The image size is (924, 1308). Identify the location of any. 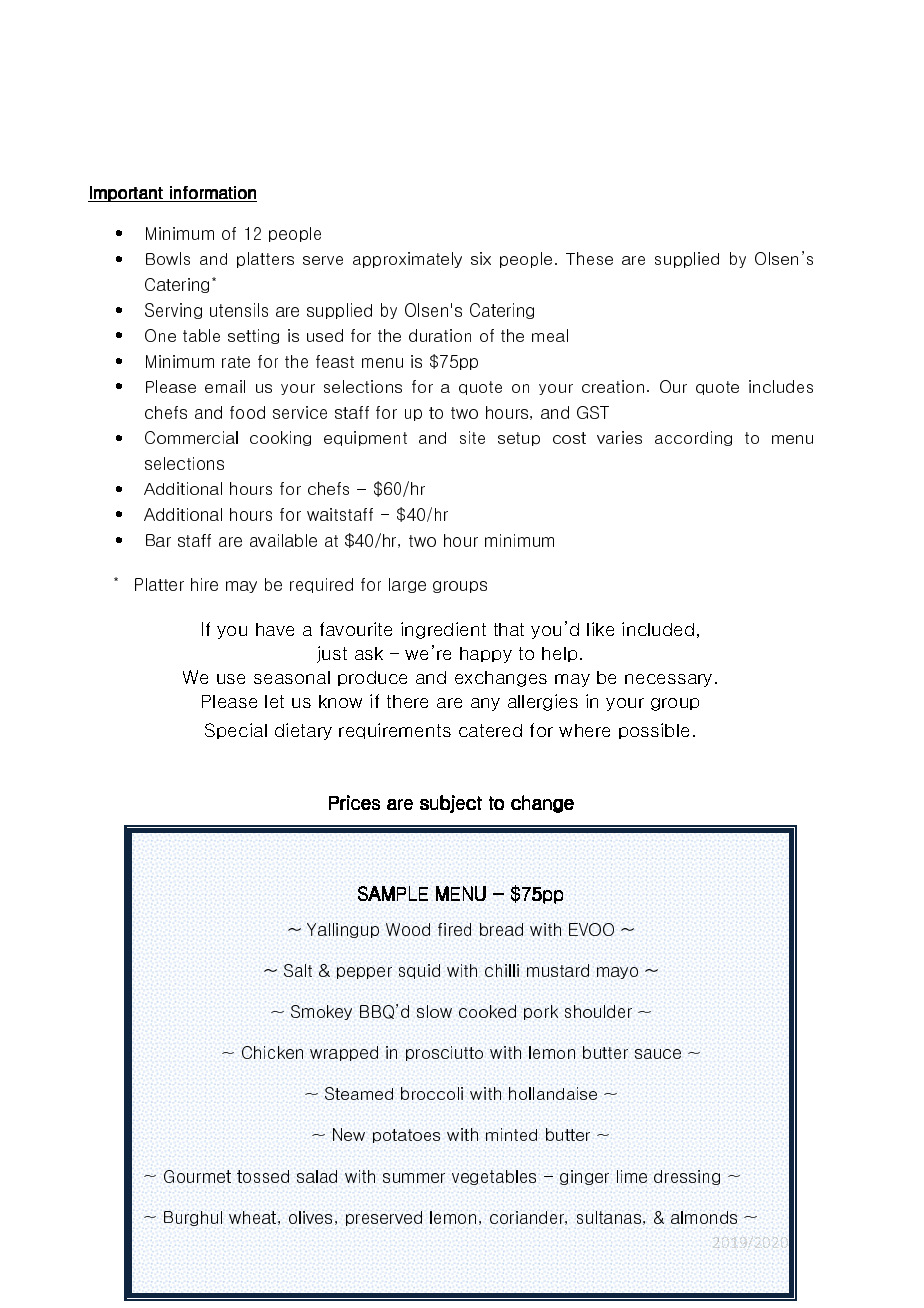
(485, 704).
